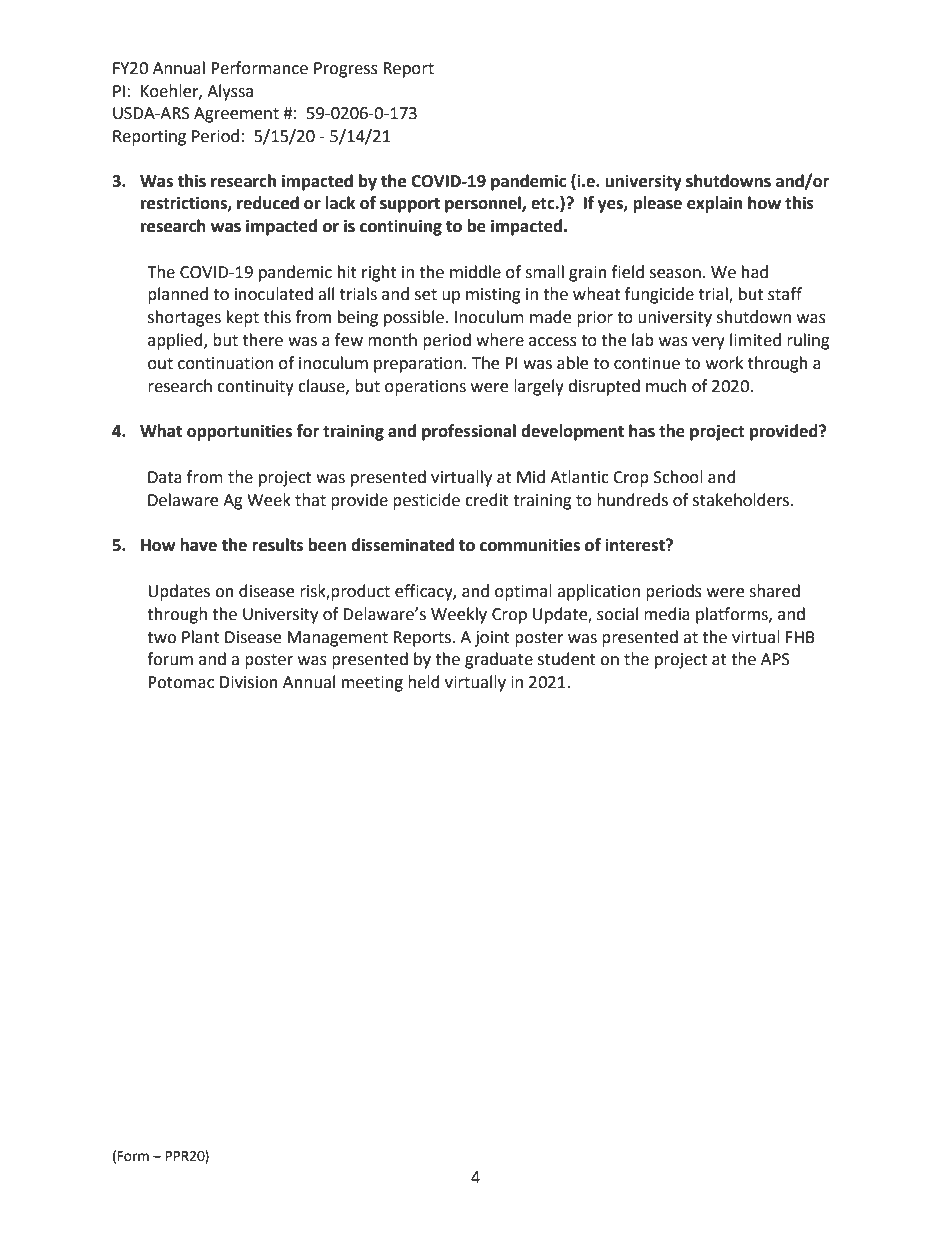 Image resolution: width=952 pixels, height=1233 pixels. What do you see at coordinates (230, 92) in the screenshot?
I see `Alyssa` at bounding box center [230, 92].
